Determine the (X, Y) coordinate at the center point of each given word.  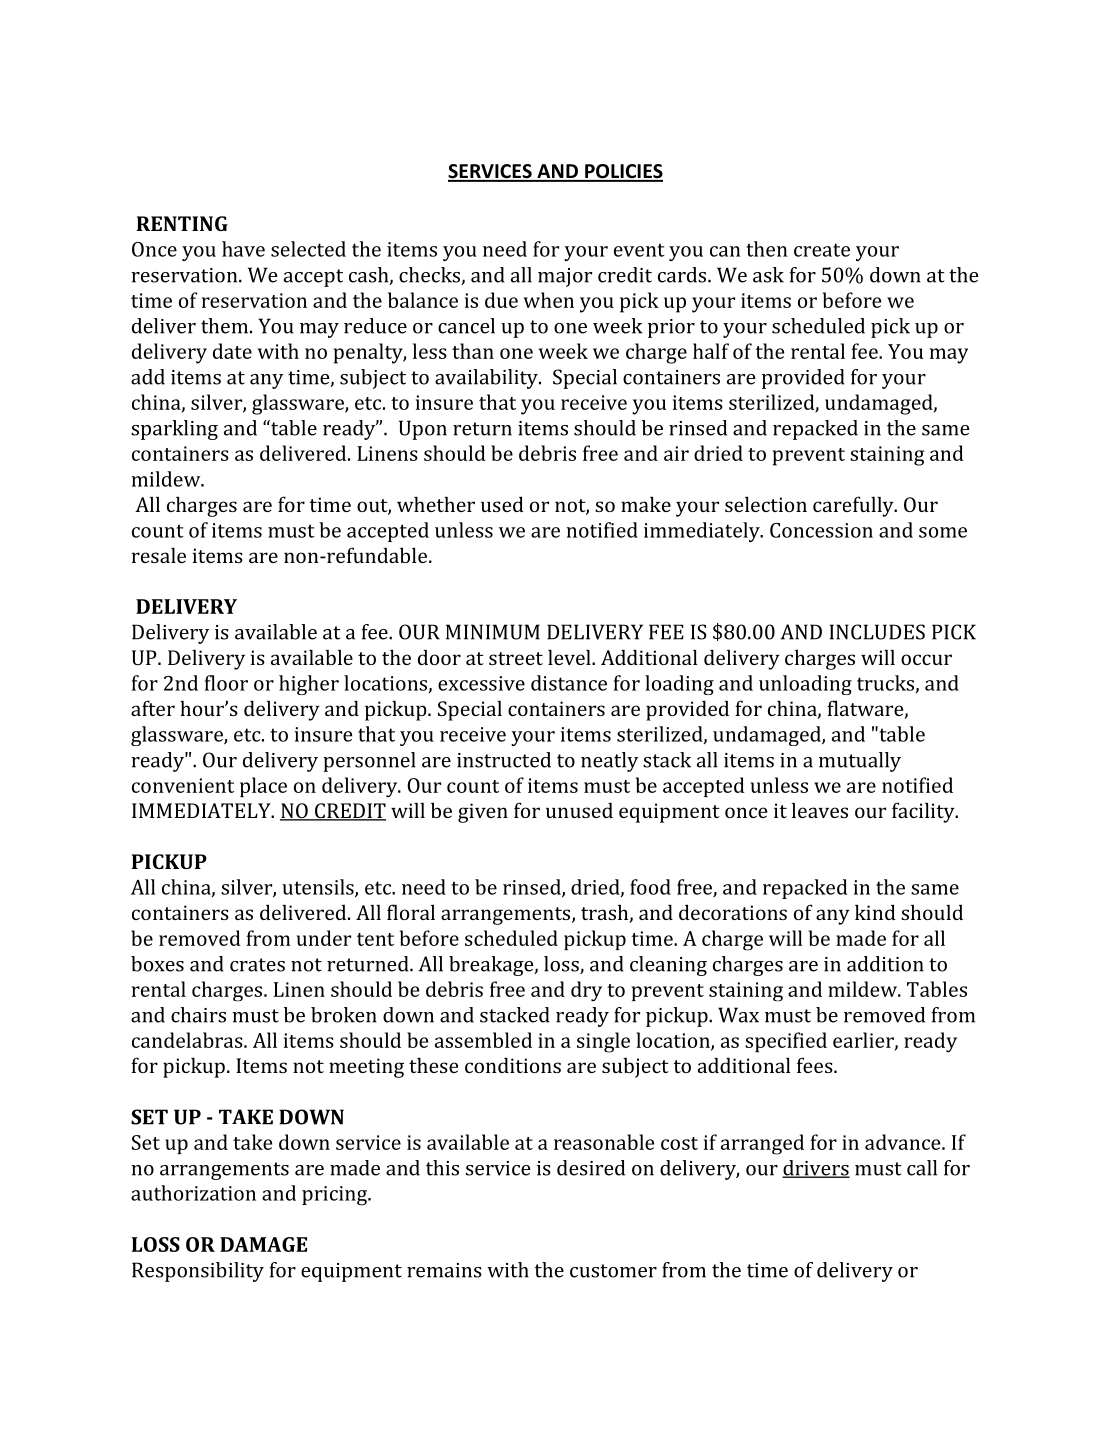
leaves (820, 810)
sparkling (174, 430)
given (483, 813)
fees (816, 1065)
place (263, 787)
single (603, 1042)
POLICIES (623, 172)
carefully (854, 506)
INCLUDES (877, 632)
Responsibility (198, 1272)
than (473, 351)
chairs (198, 1015)
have (243, 249)
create (822, 250)
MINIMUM (493, 632)
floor (226, 683)
